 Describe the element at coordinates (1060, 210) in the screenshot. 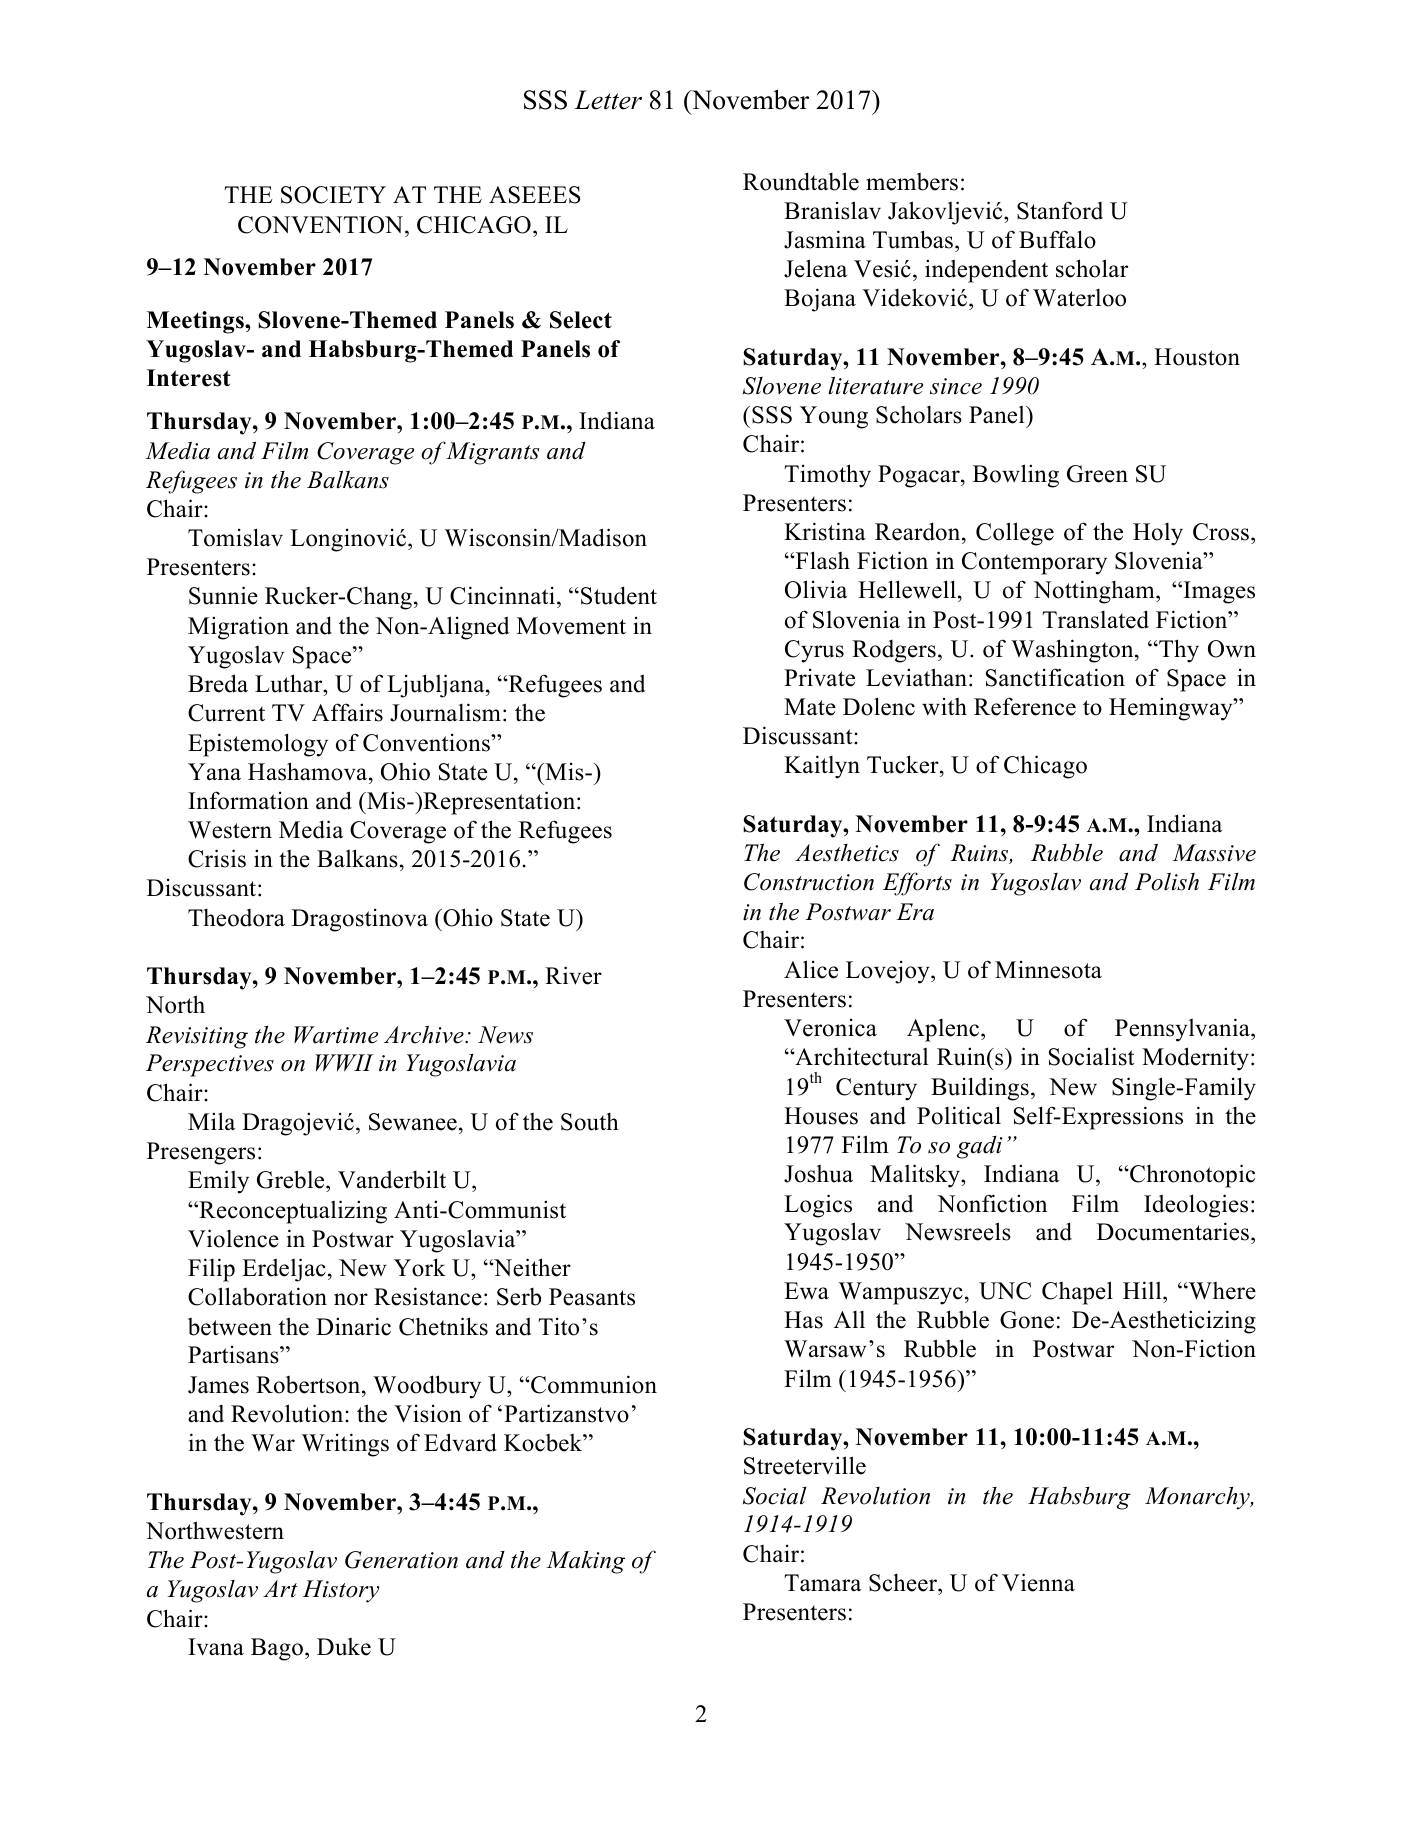

I see `Stanford` at that location.
